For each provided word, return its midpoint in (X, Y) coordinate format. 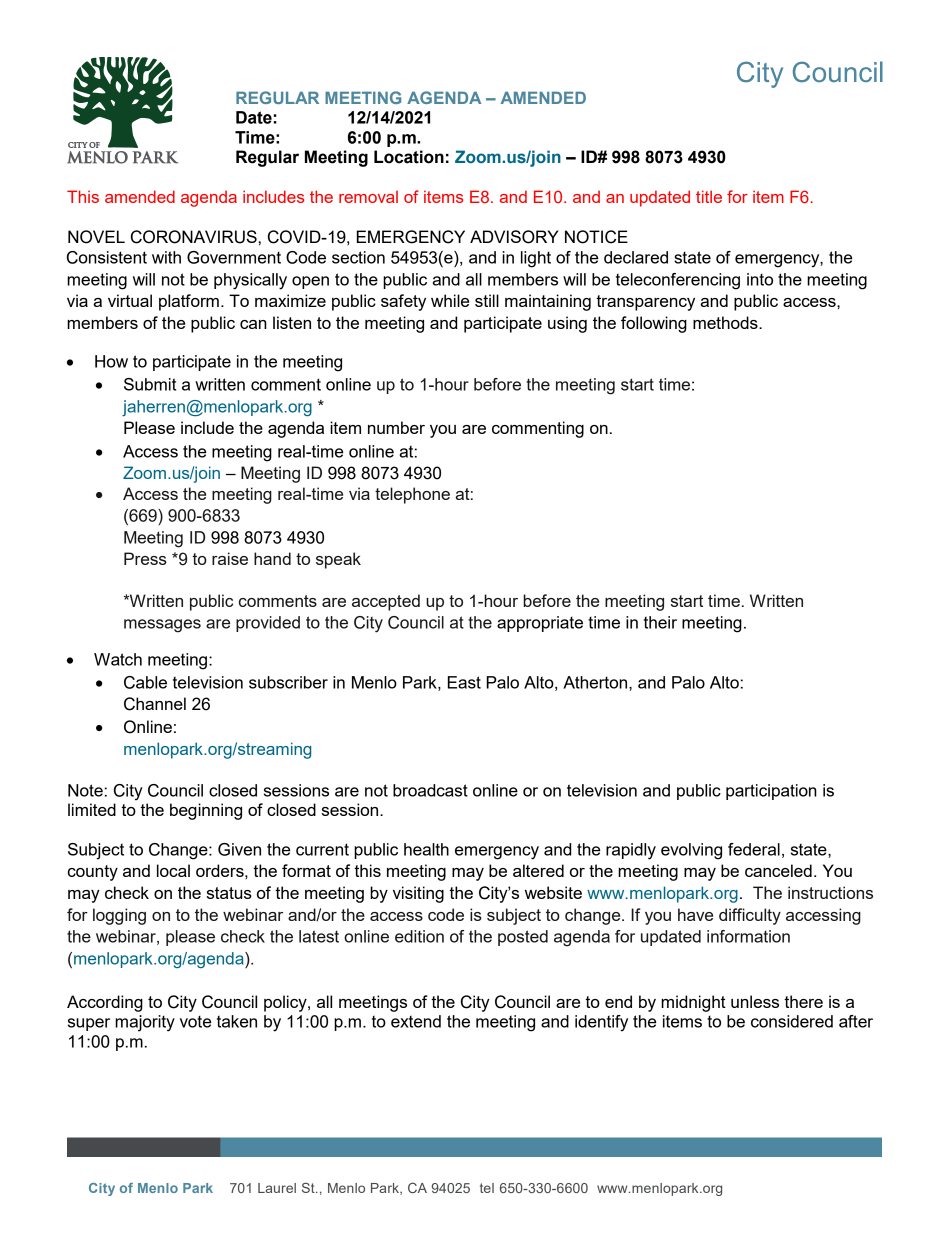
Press (145, 558)
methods (726, 322)
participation (771, 792)
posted (523, 938)
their (660, 622)
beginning (206, 811)
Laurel (277, 1188)
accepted (386, 602)
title (709, 196)
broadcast (430, 790)
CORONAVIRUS (194, 237)
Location (409, 157)
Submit (150, 384)
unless (755, 1001)
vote (195, 1022)
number (396, 427)
